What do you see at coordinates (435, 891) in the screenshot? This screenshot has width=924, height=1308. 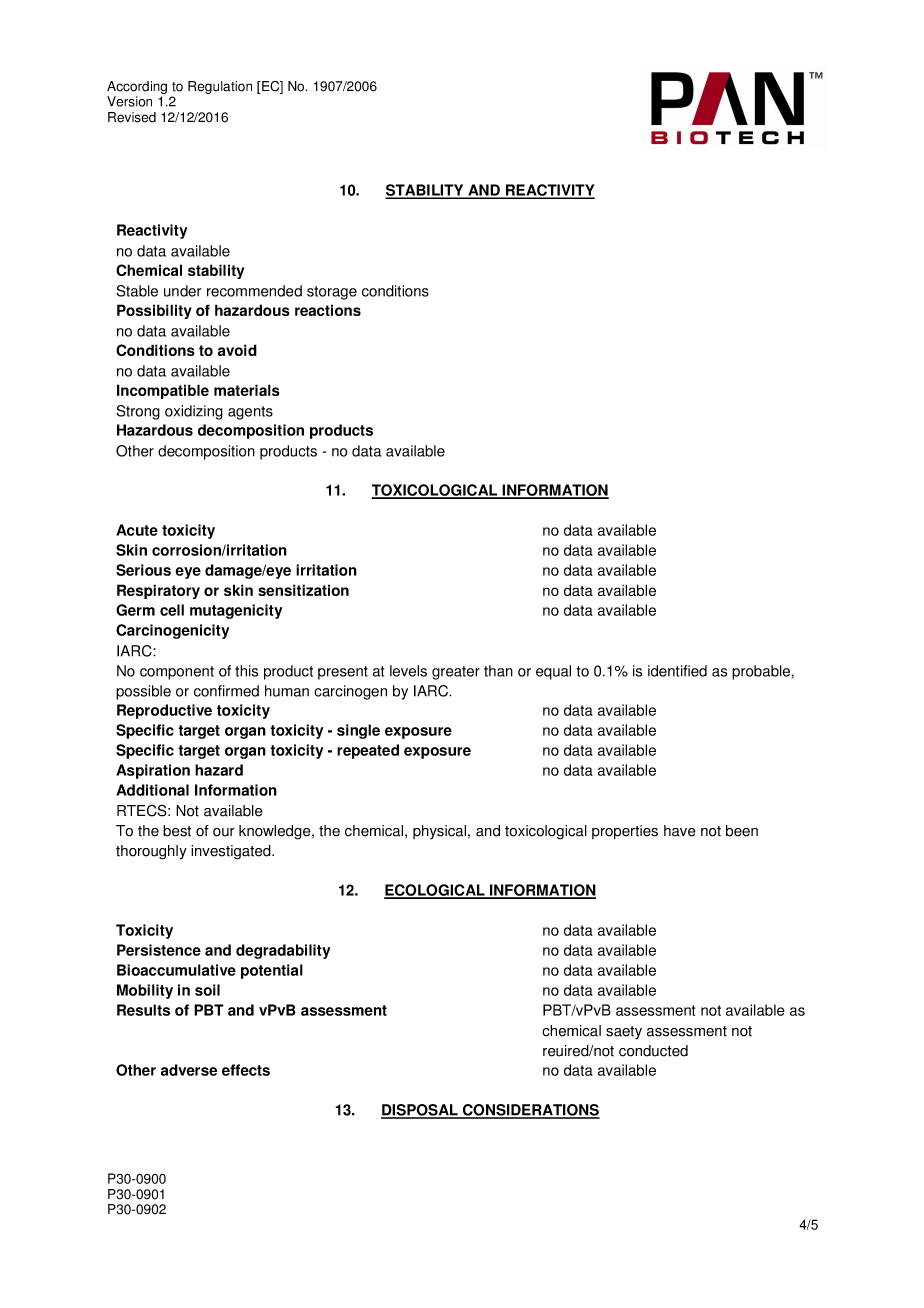 I see `ECOLOGICAL` at bounding box center [435, 891].
